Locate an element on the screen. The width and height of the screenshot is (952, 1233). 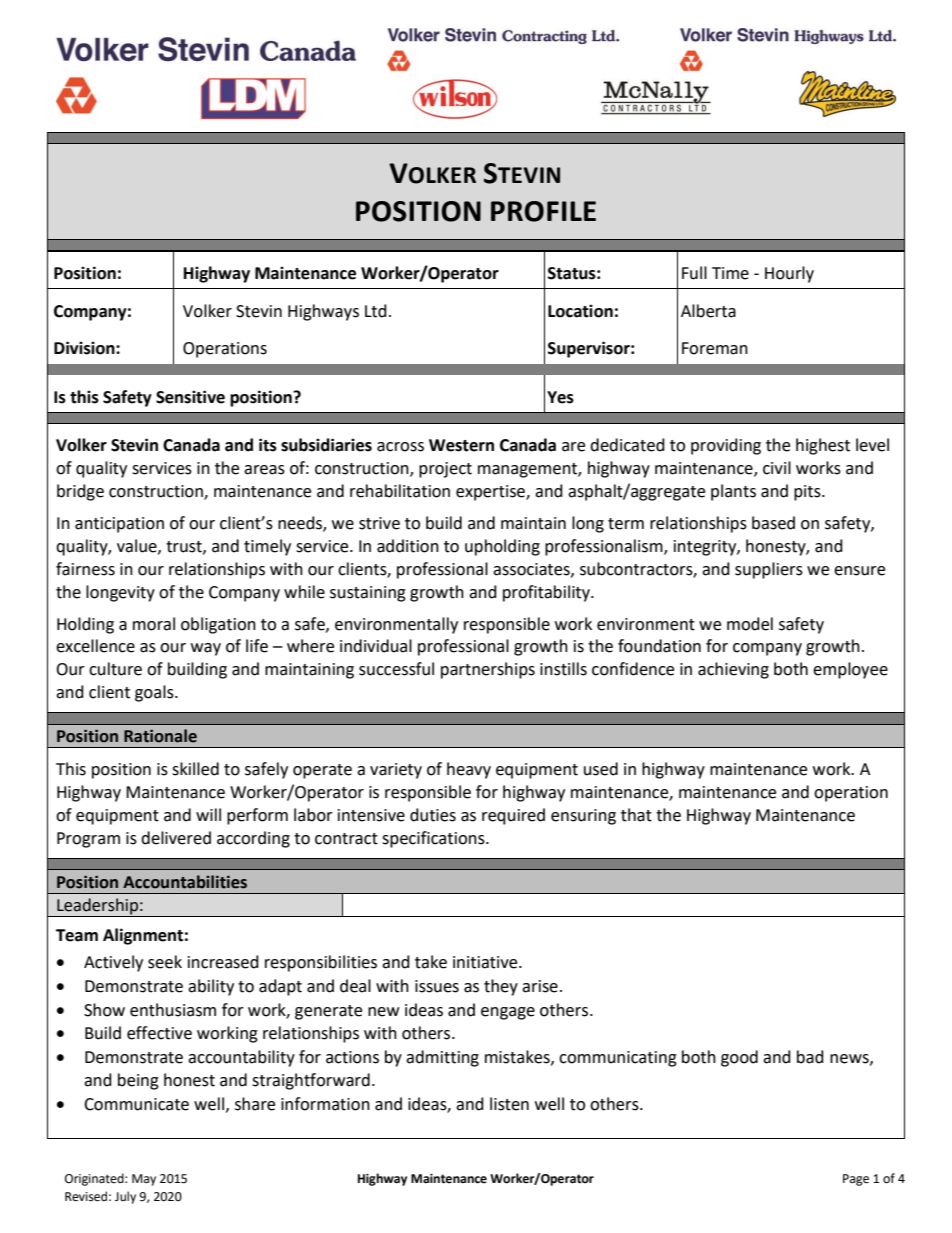
goals is located at coordinates (155, 693).
